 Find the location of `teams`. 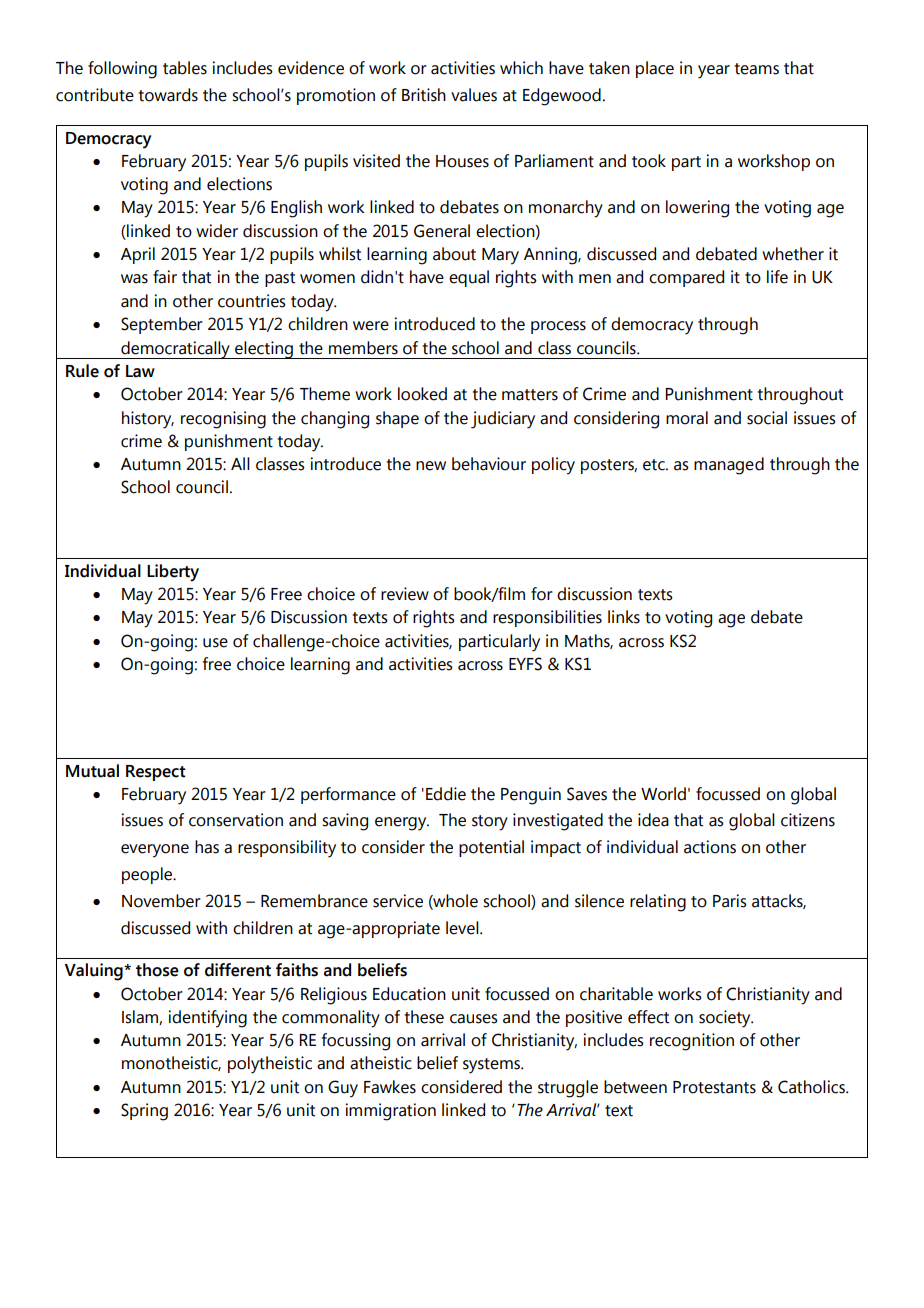

teams is located at coordinates (756, 69).
